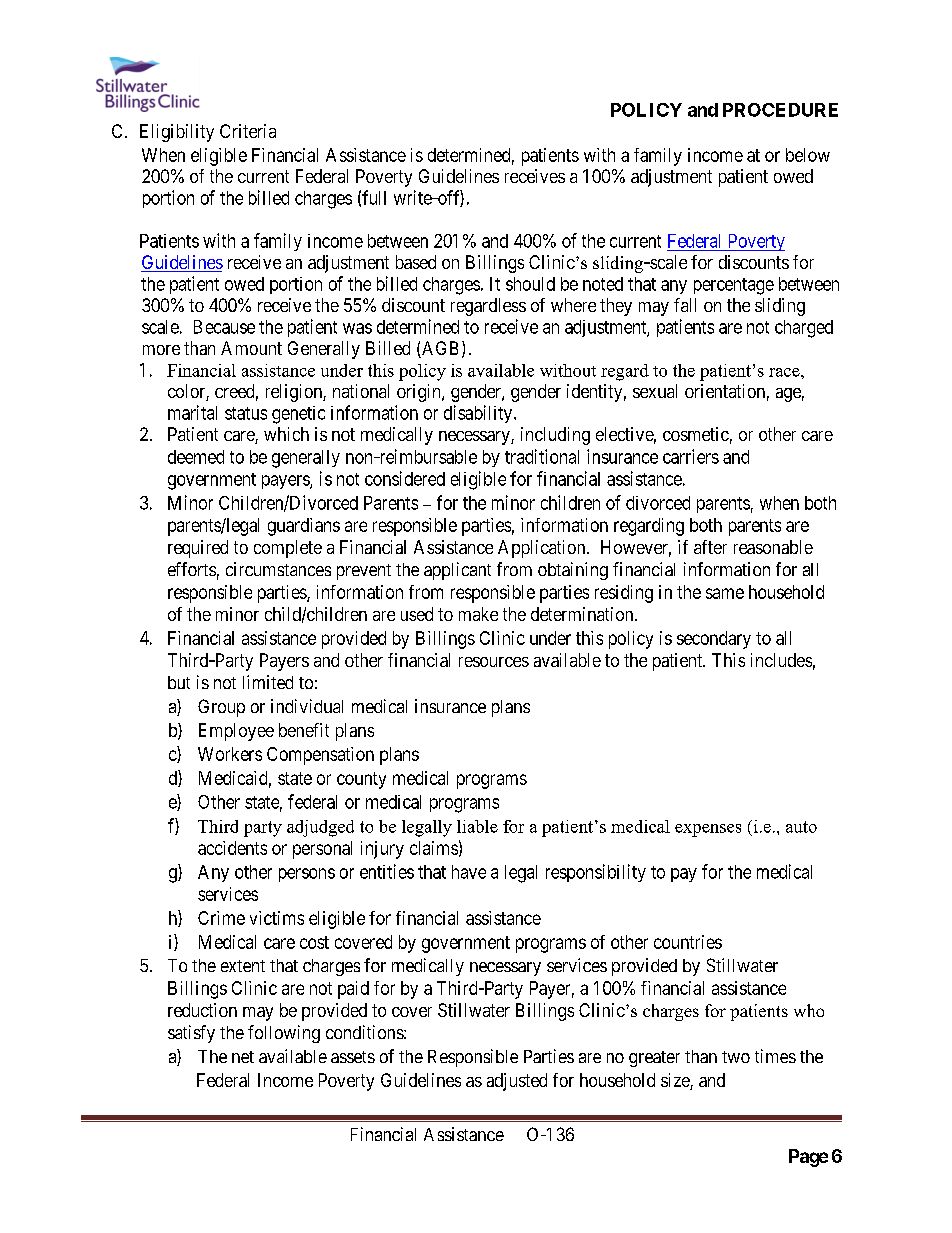  I want to click on circumstances, so click(278, 569).
